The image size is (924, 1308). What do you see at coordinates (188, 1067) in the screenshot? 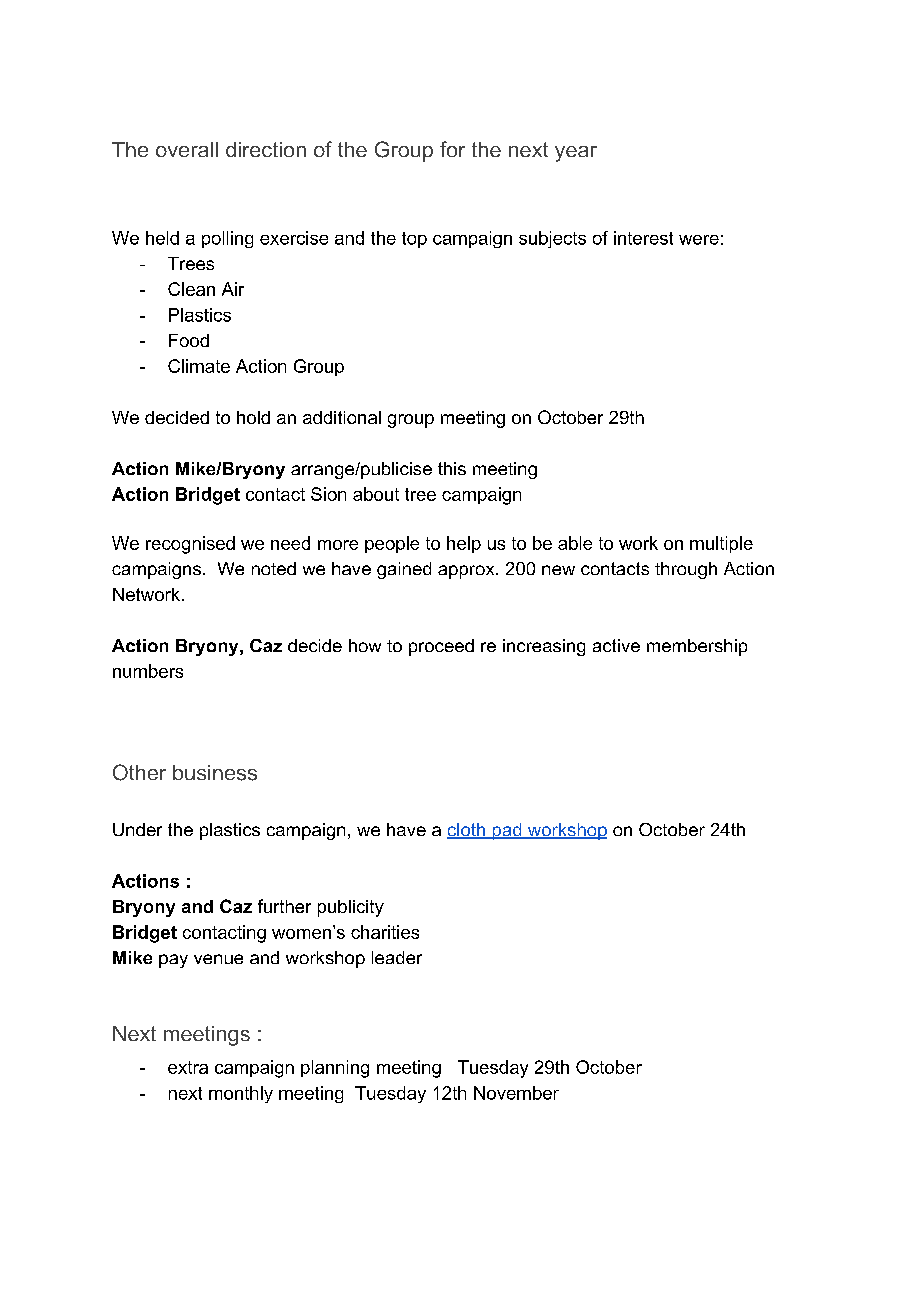
I see `extra` at bounding box center [188, 1067].
